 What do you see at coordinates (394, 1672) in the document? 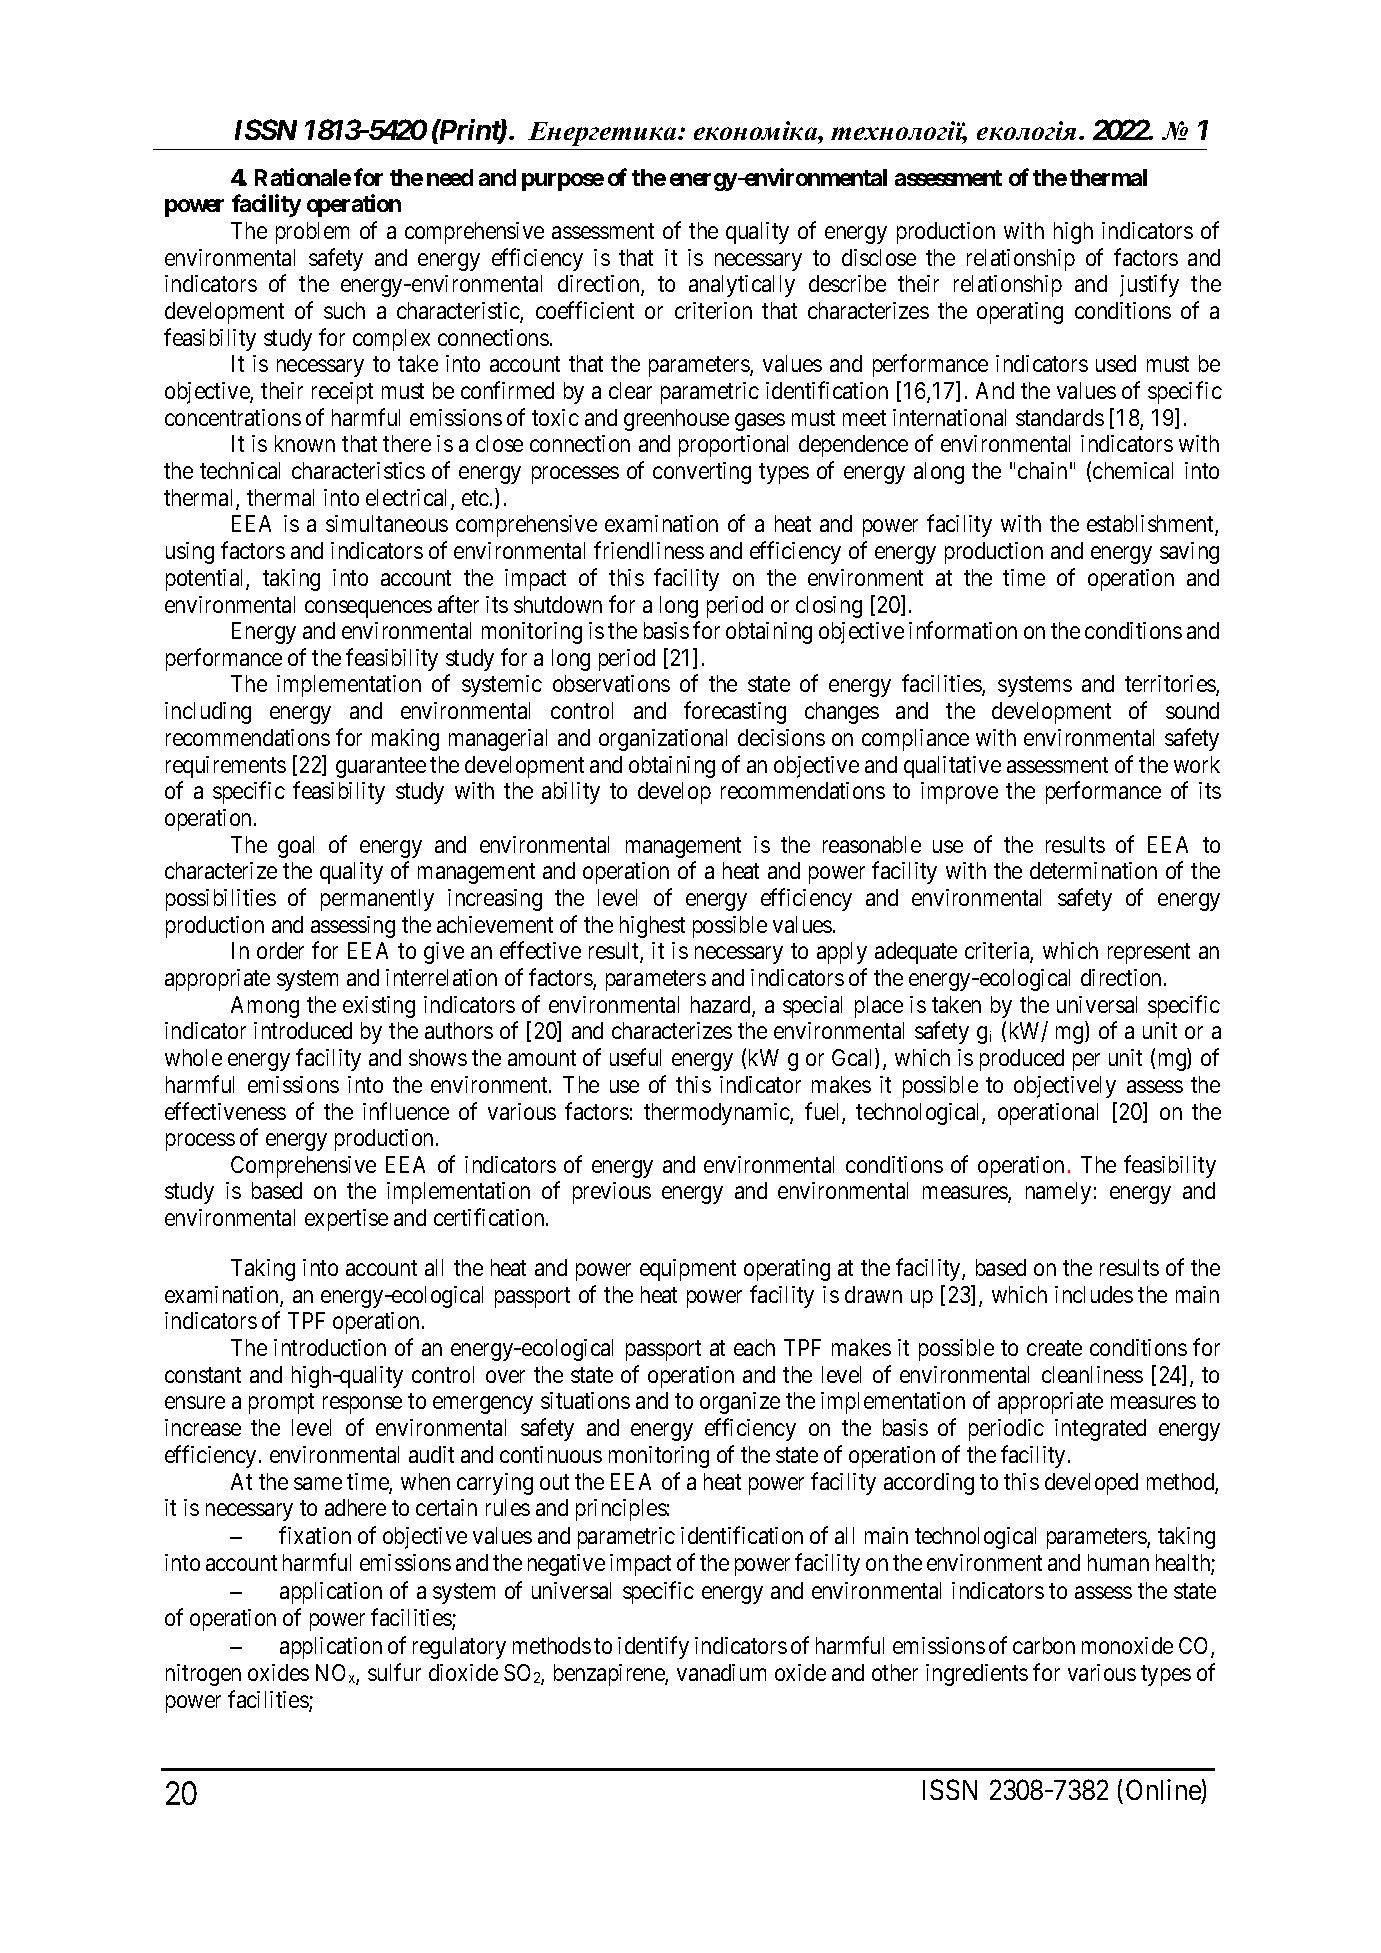
I see `sulfur` at bounding box center [394, 1672].
